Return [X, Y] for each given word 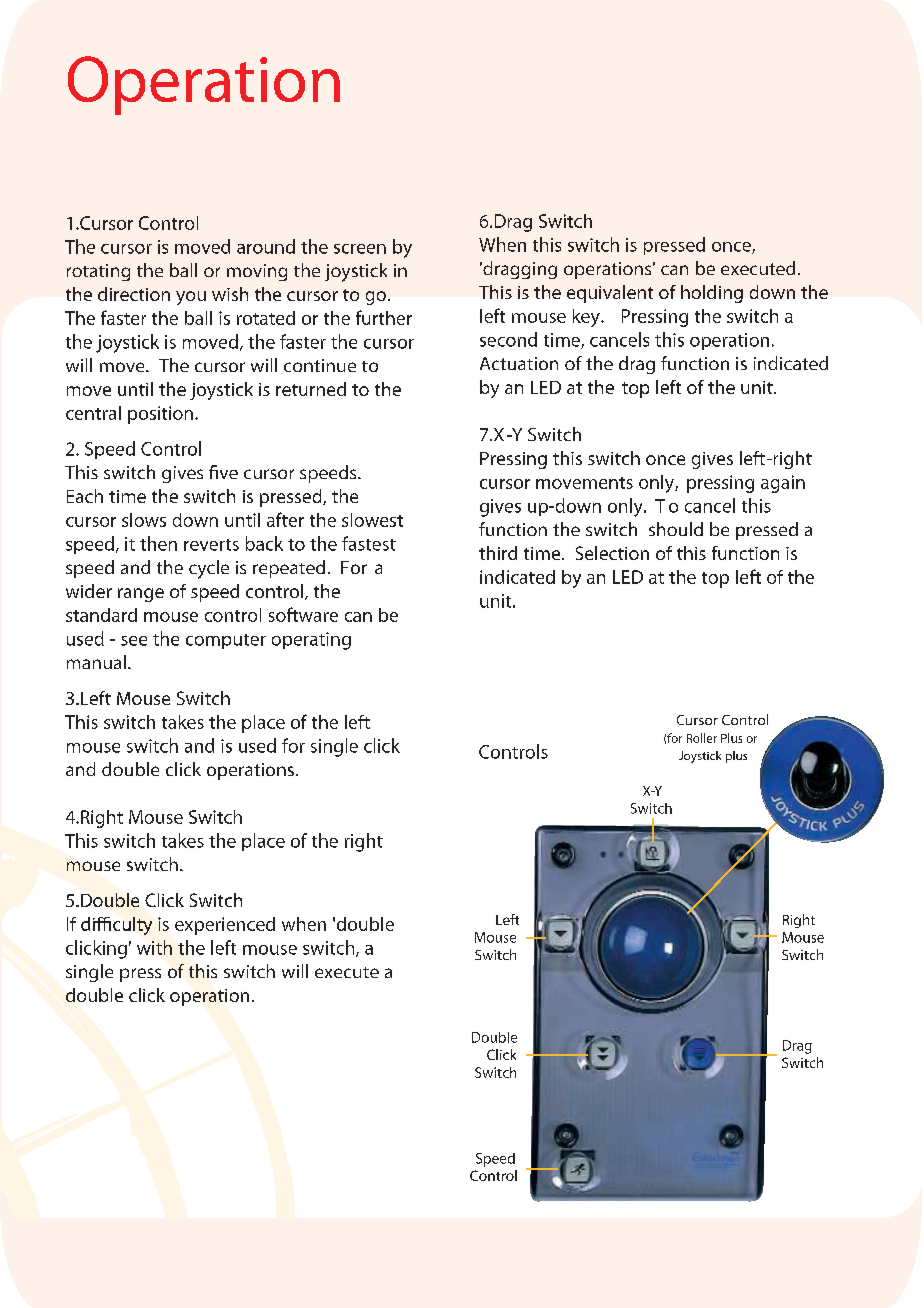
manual [96, 662]
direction [134, 294]
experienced [225, 926]
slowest [372, 520]
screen [360, 249]
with [154, 947]
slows [144, 520]
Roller [702, 738]
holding [712, 294]
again [783, 484]
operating [311, 641]
